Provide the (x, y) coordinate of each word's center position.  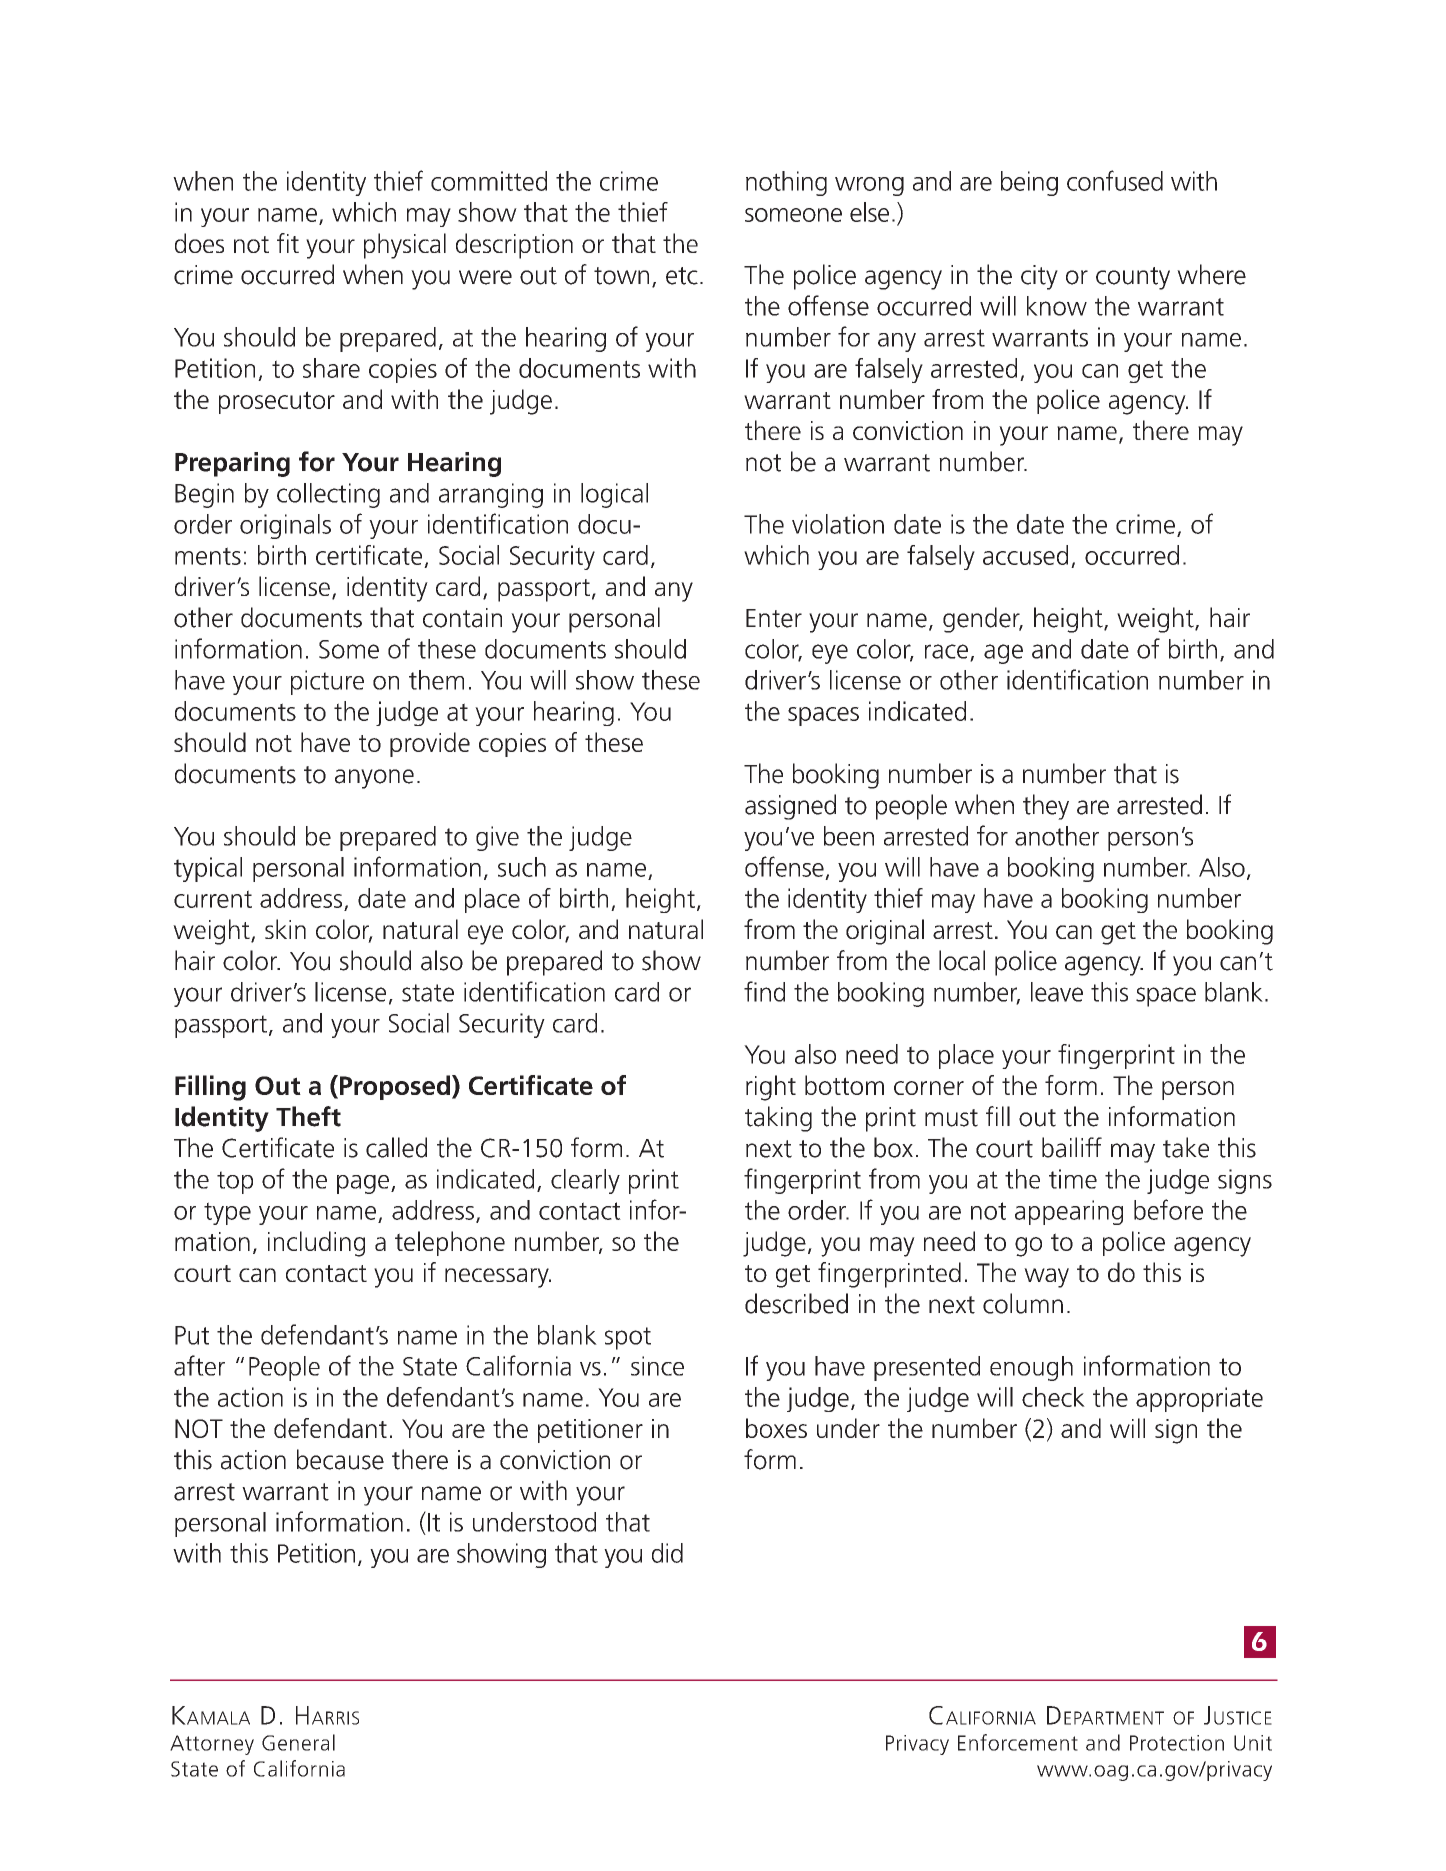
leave (1057, 992)
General (298, 1742)
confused (1115, 180)
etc (682, 276)
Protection (1177, 1743)
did (667, 1553)
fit (288, 243)
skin (285, 929)
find (764, 991)
